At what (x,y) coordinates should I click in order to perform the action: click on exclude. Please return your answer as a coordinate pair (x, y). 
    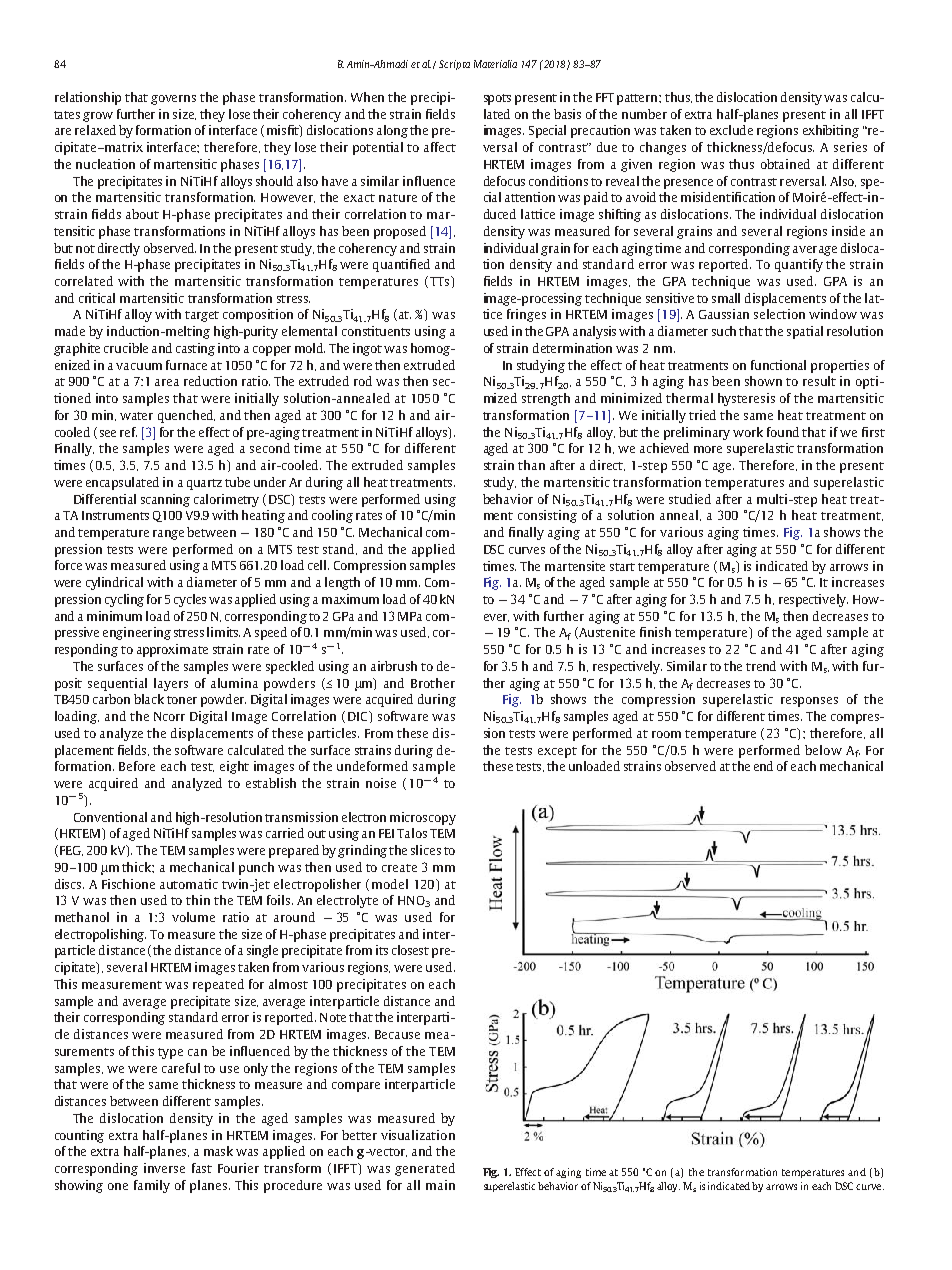
    Looking at the image, I should click on (731, 130).
